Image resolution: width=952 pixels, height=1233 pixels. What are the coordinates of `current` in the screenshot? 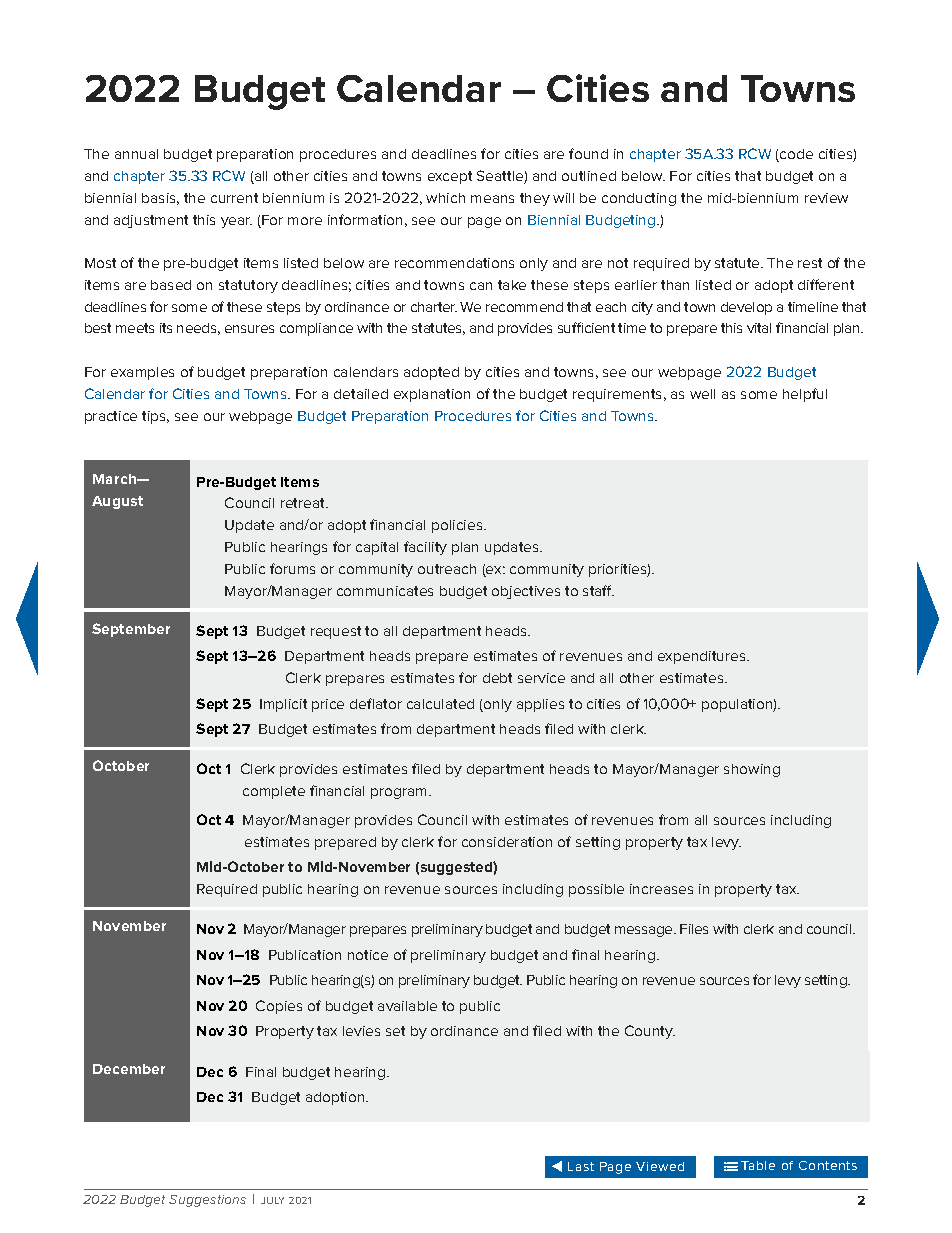 It's located at (234, 198).
